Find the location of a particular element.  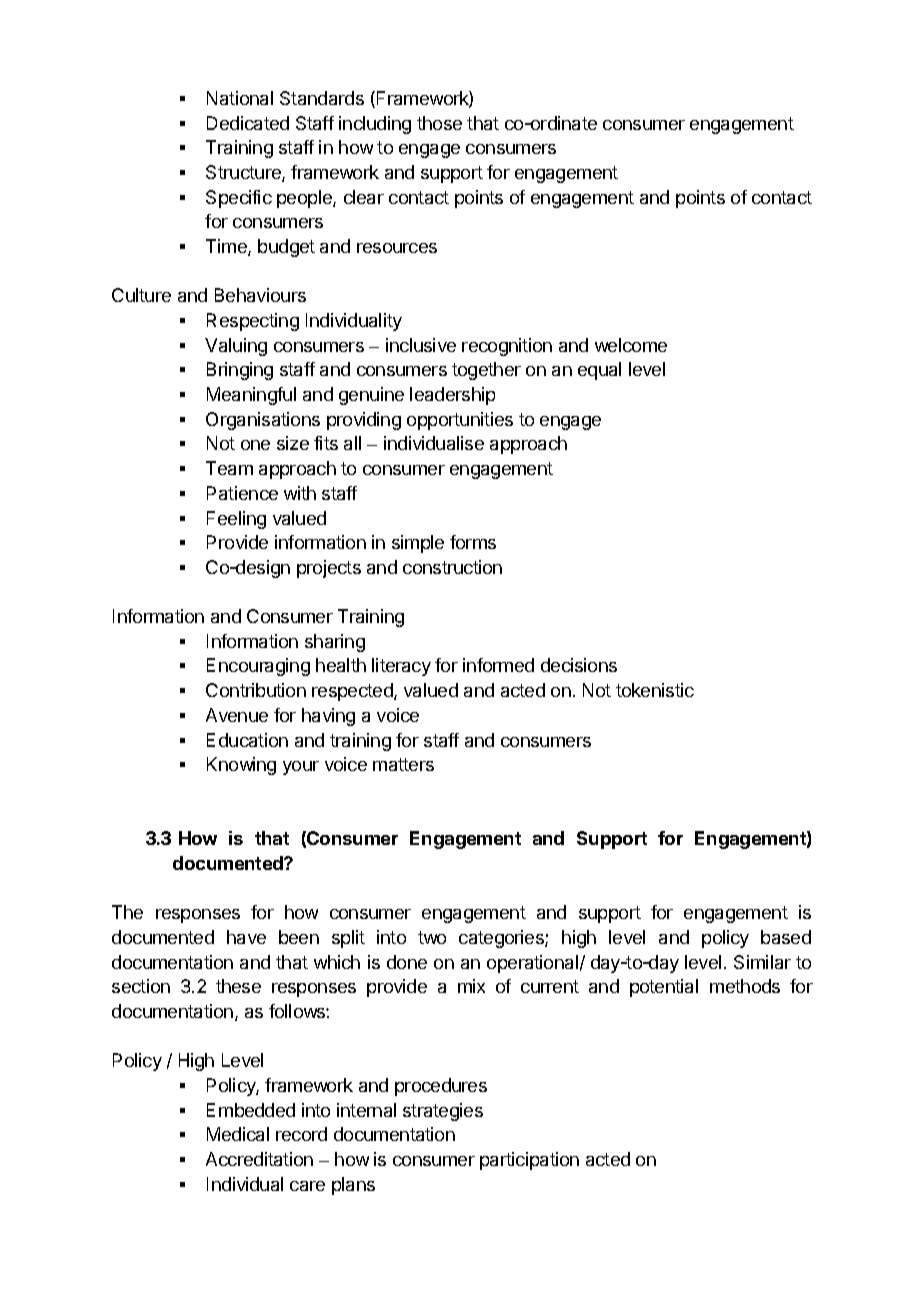

strategies is located at coordinates (443, 1112).
